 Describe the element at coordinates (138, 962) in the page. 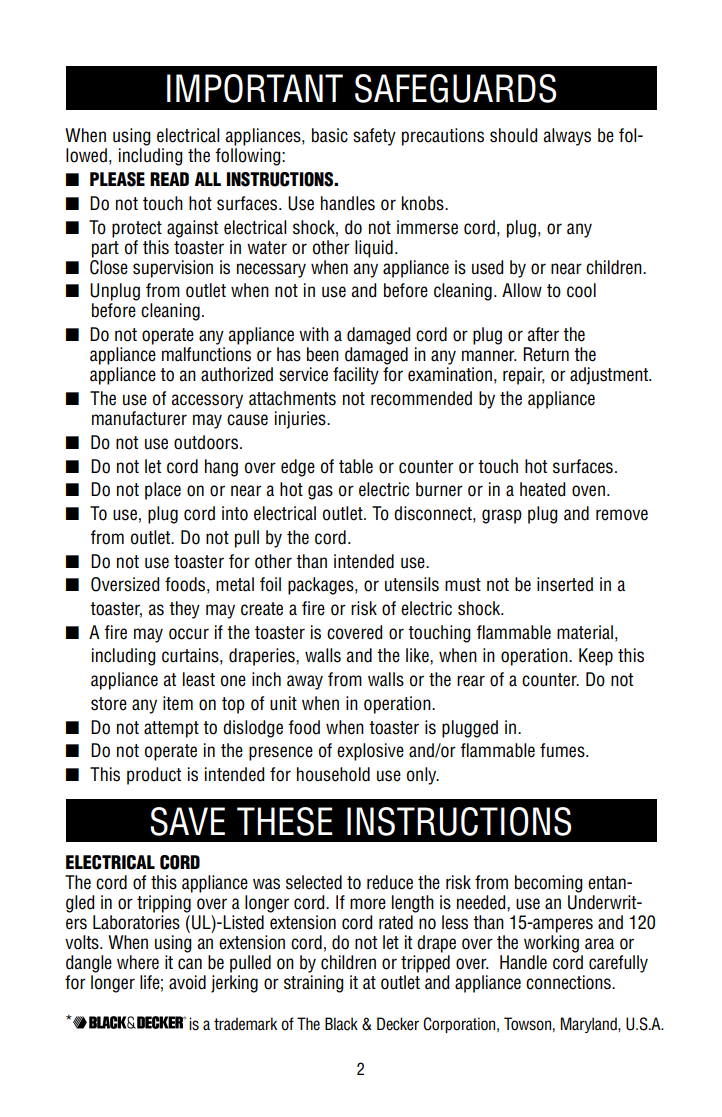

I see `where` at that location.
